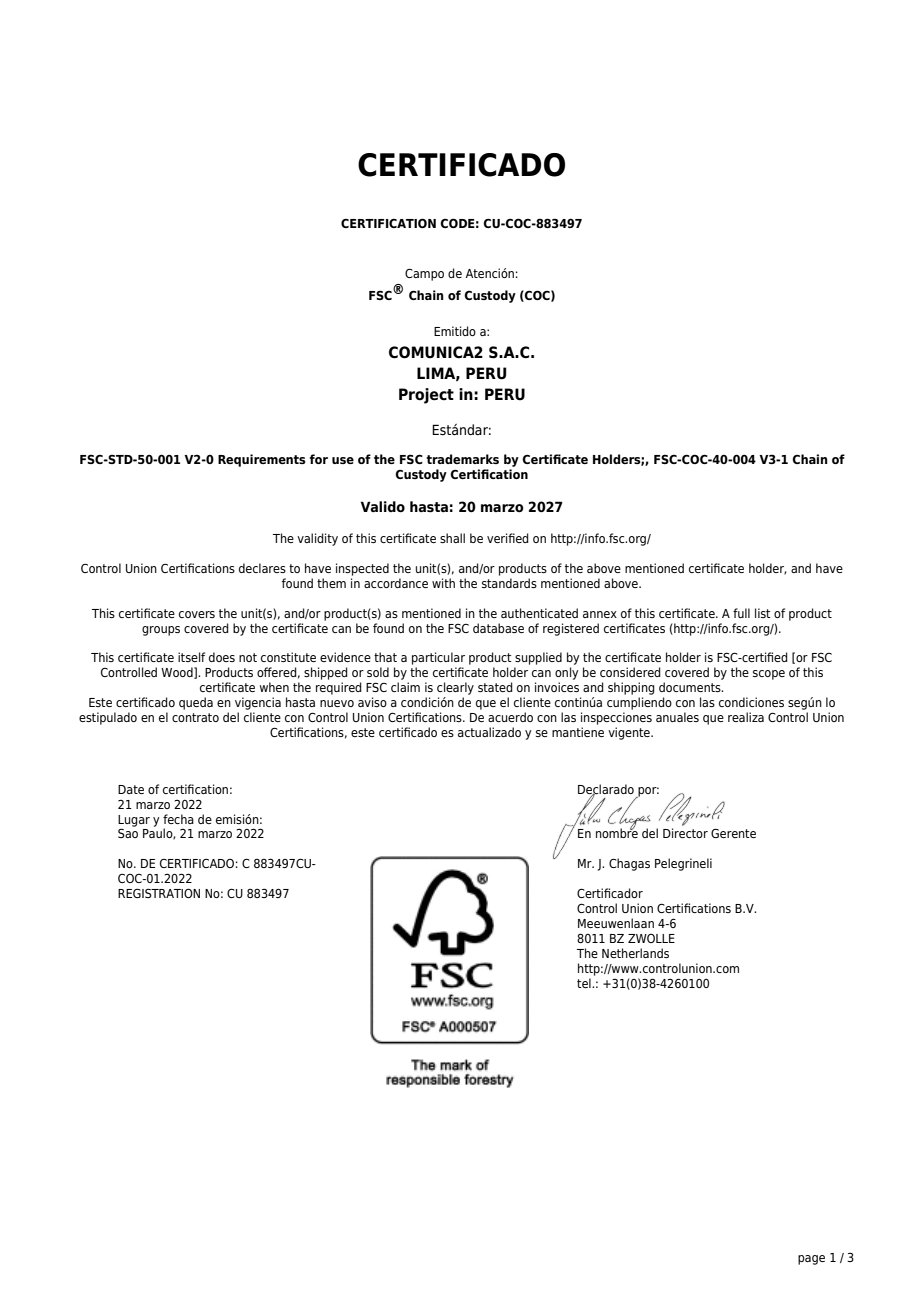 Image resolution: width=924 pixels, height=1308 pixels. I want to click on Director, so click(685, 833).
